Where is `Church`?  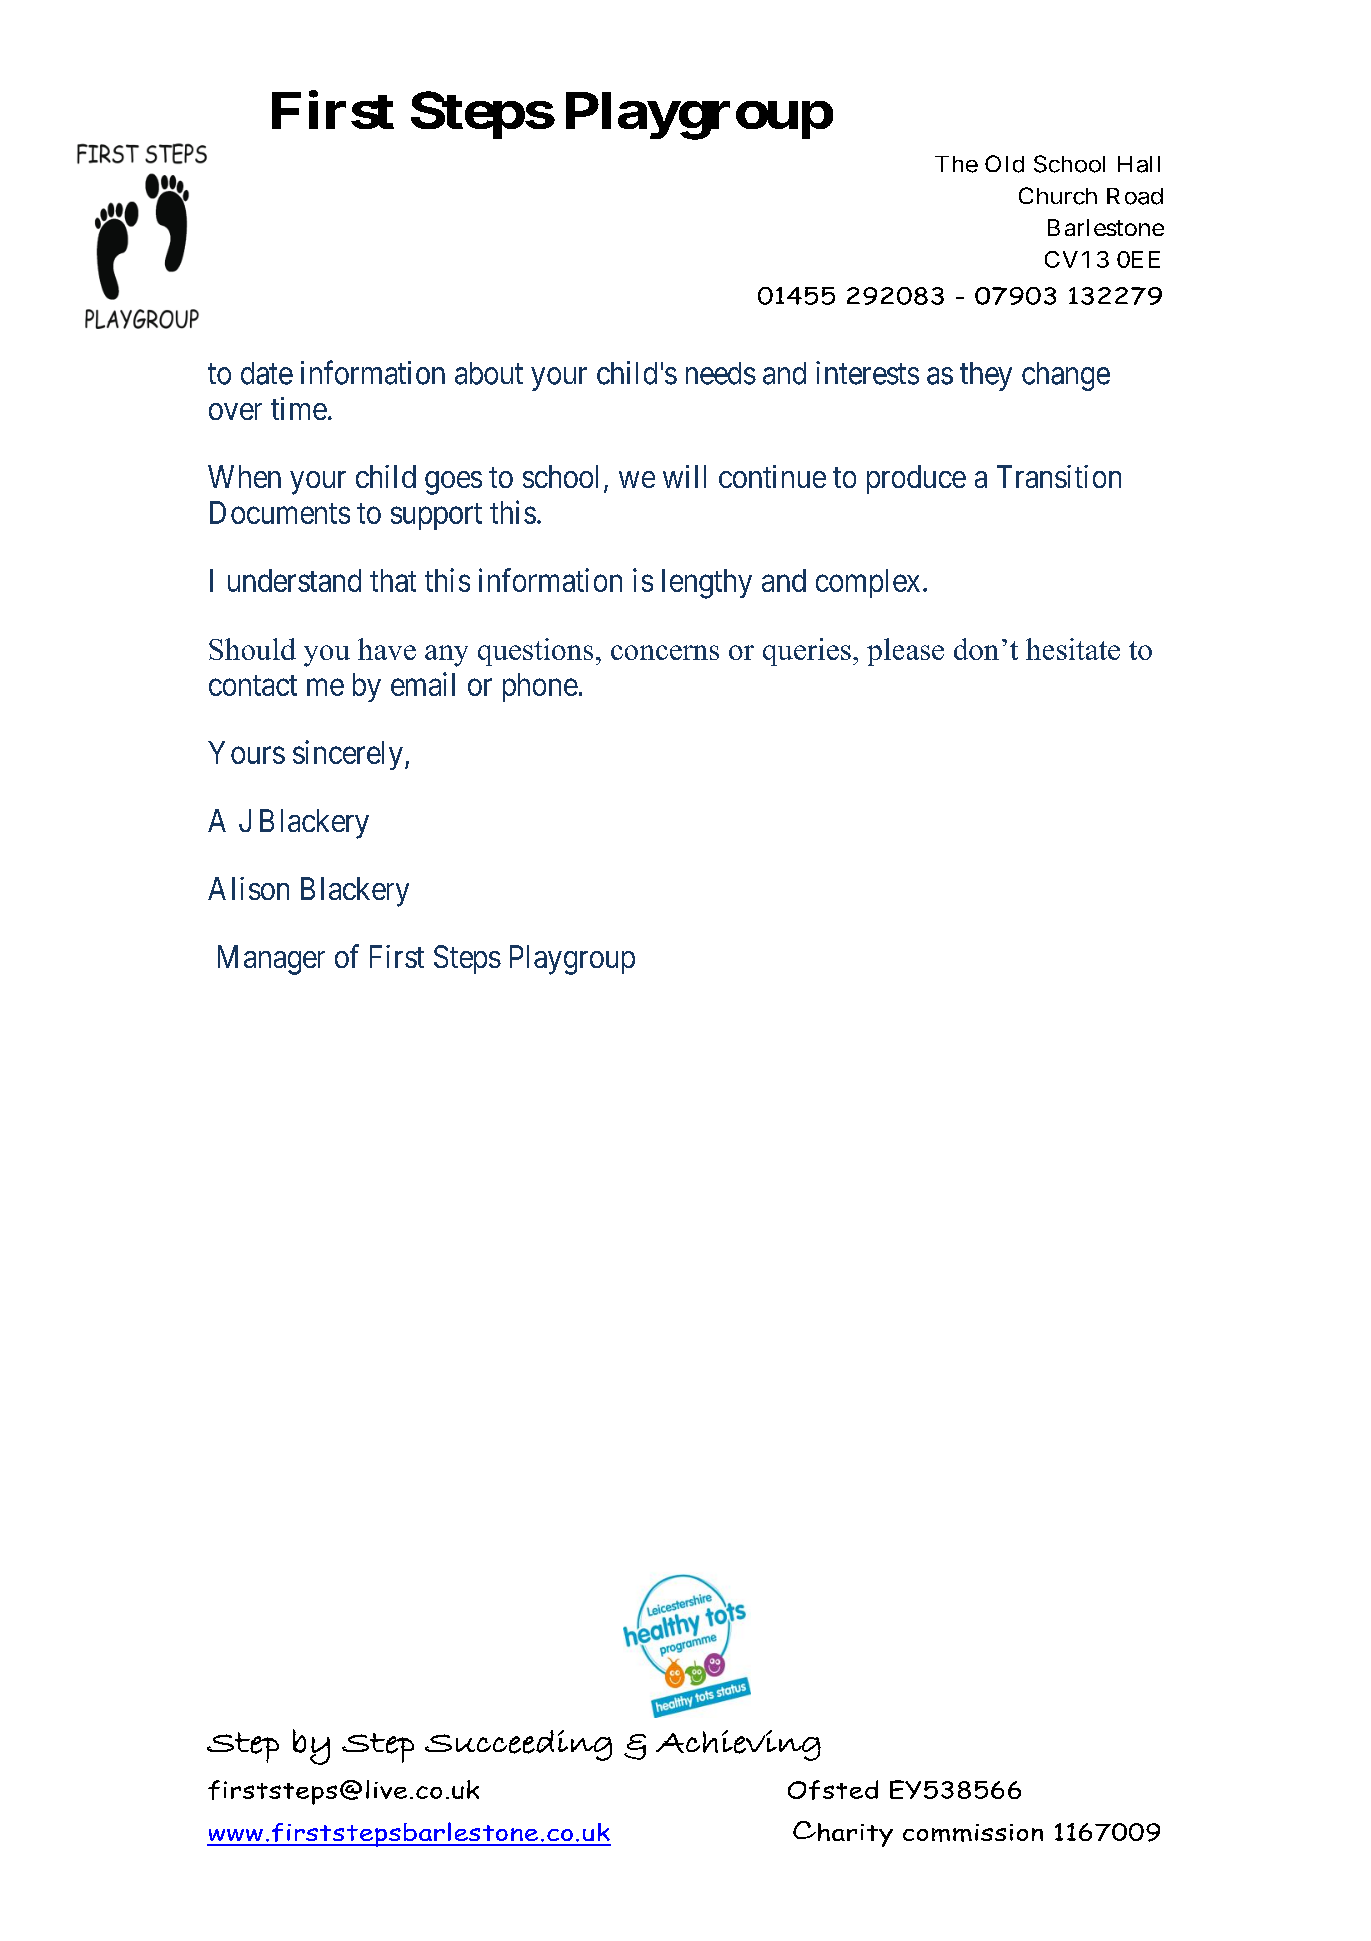
Church is located at coordinates (1058, 196).
